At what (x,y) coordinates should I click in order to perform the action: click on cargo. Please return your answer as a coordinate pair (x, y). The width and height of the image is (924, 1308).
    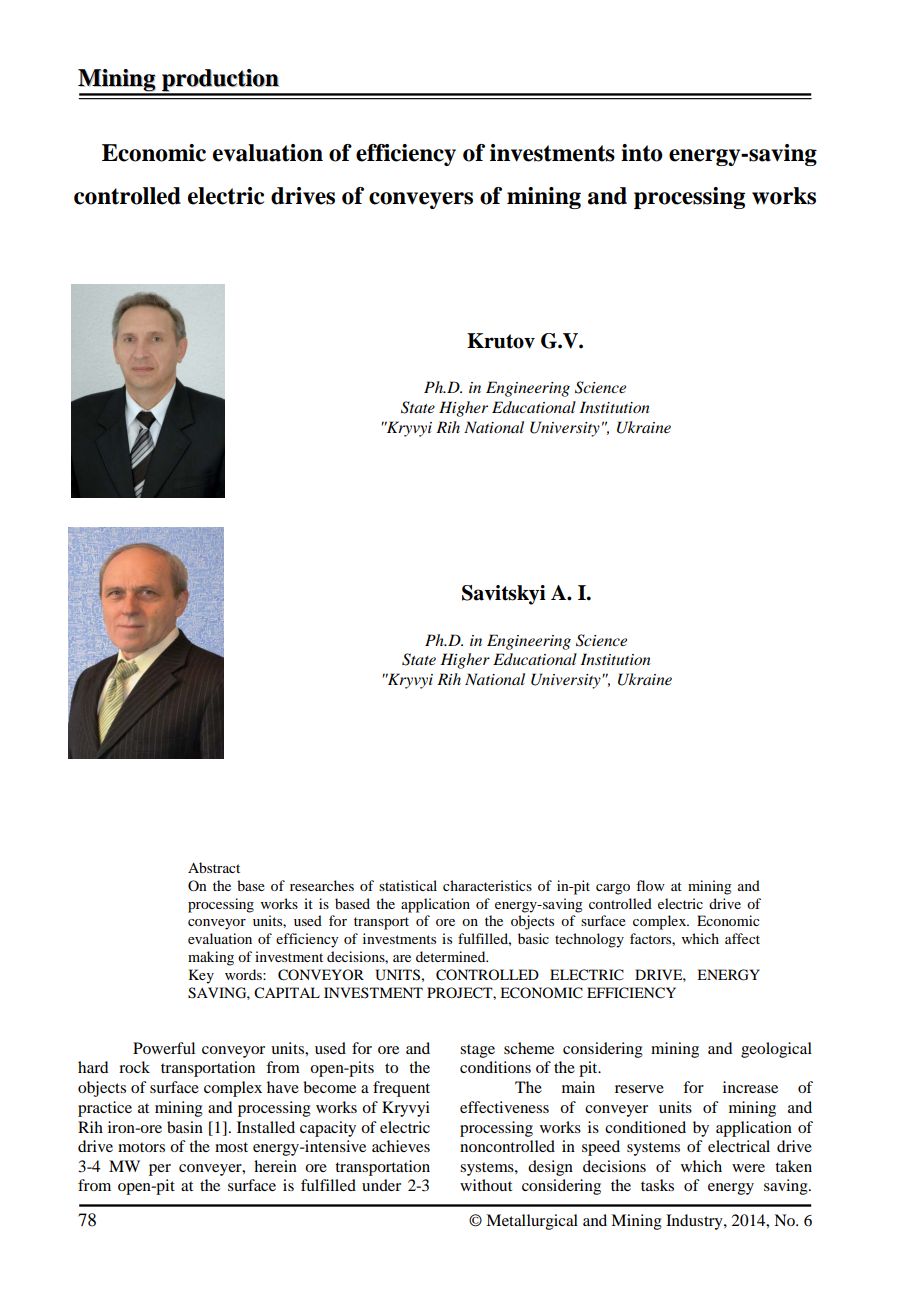
    Looking at the image, I should click on (613, 889).
